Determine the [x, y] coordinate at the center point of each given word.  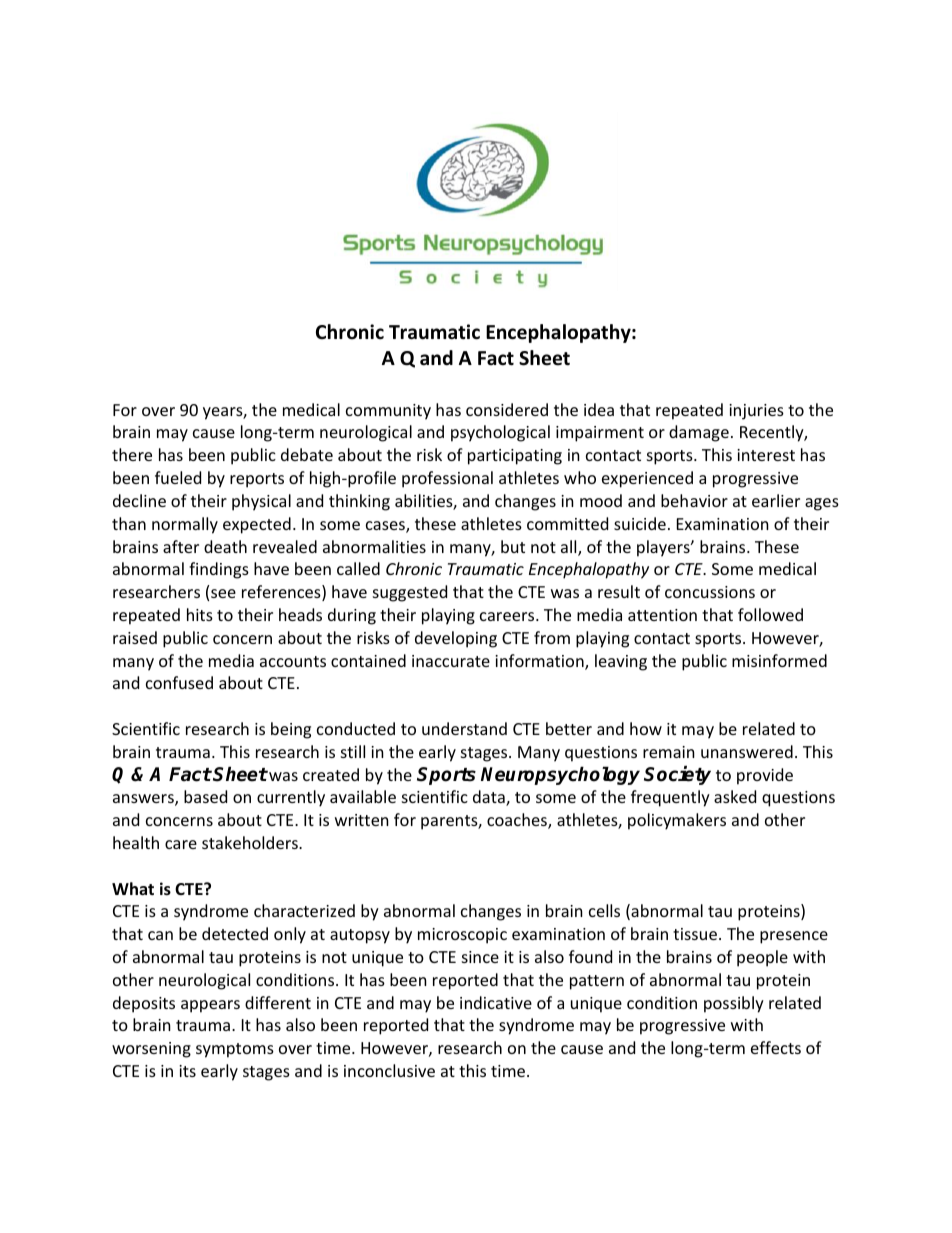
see [223, 593]
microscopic [462, 936]
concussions [710, 592]
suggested [410, 593]
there [132, 454]
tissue [695, 934]
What [133, 888]
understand [464, 728]
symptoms [235, 1050]
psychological [500, 433]
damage [699, 433]
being [291, 730]
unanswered [747, 751]
